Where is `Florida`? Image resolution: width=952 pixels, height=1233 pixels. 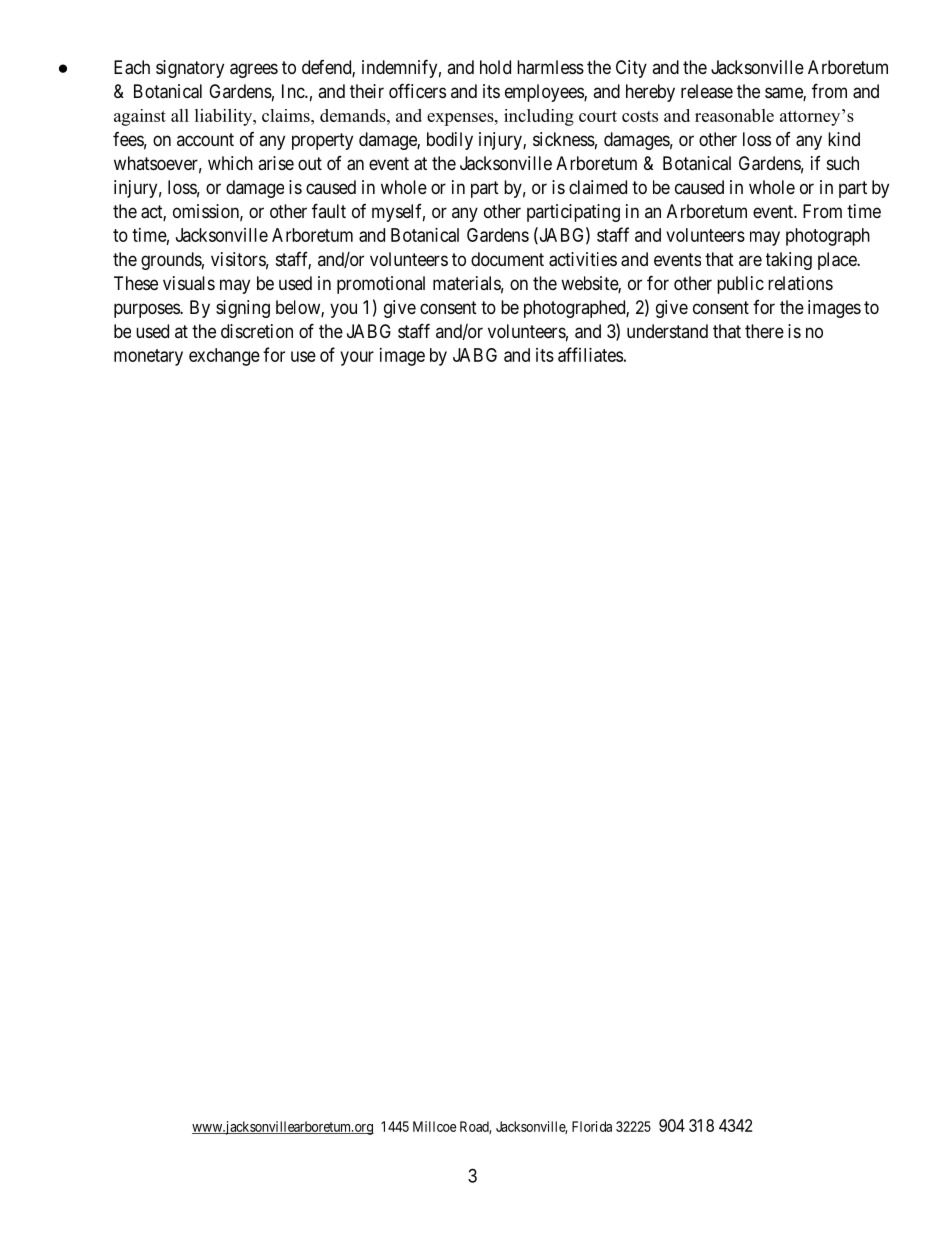 Florida is located at coordinates (592, 1126).
